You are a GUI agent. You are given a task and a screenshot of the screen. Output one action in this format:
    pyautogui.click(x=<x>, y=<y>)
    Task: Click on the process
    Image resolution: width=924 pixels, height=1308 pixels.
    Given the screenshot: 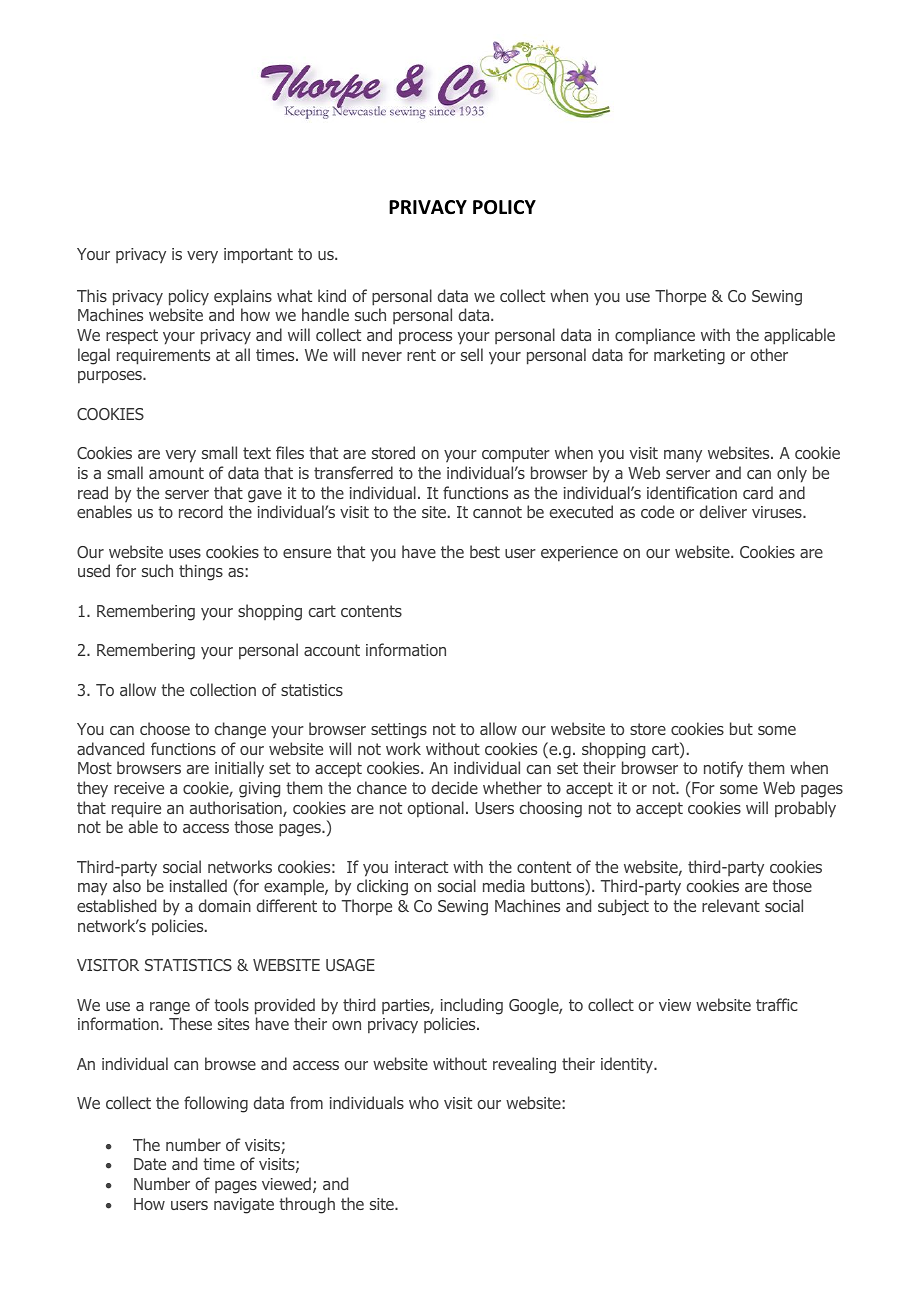 What is the action you would take?
    pyautogui.click(x=425, y=338)
